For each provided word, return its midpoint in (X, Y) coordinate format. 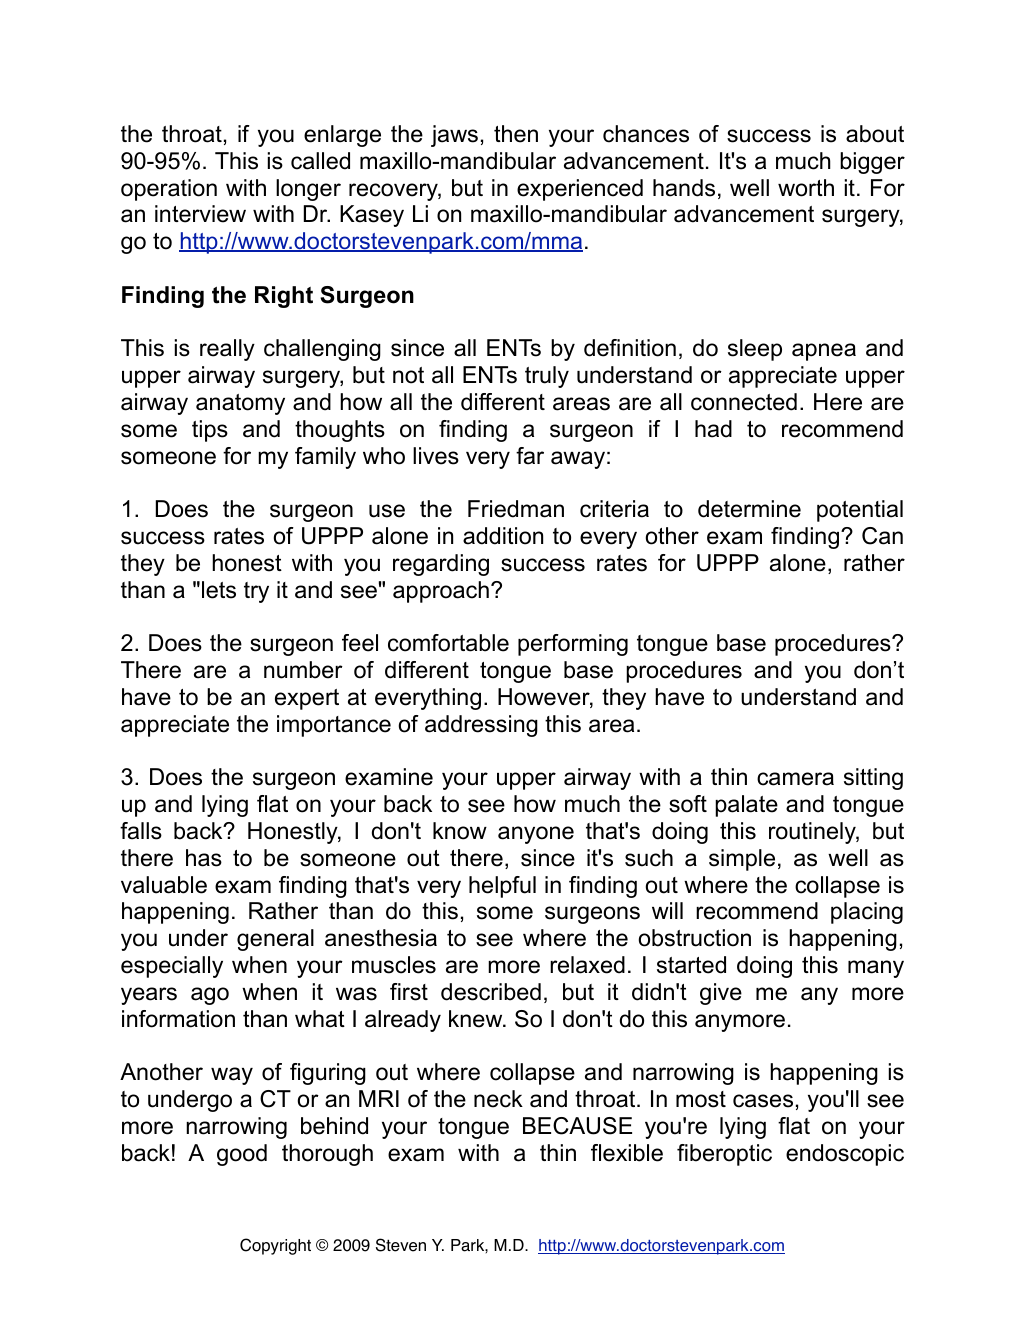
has (204, 858)
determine (749, 509)
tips (210, 431)
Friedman (516, 509)
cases (763, 1101)
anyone (536, 835)
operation (169, 190)
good (242, 1155)
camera (795, 779)
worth (806, 188)
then (516, 134)
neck (498, 1099)
